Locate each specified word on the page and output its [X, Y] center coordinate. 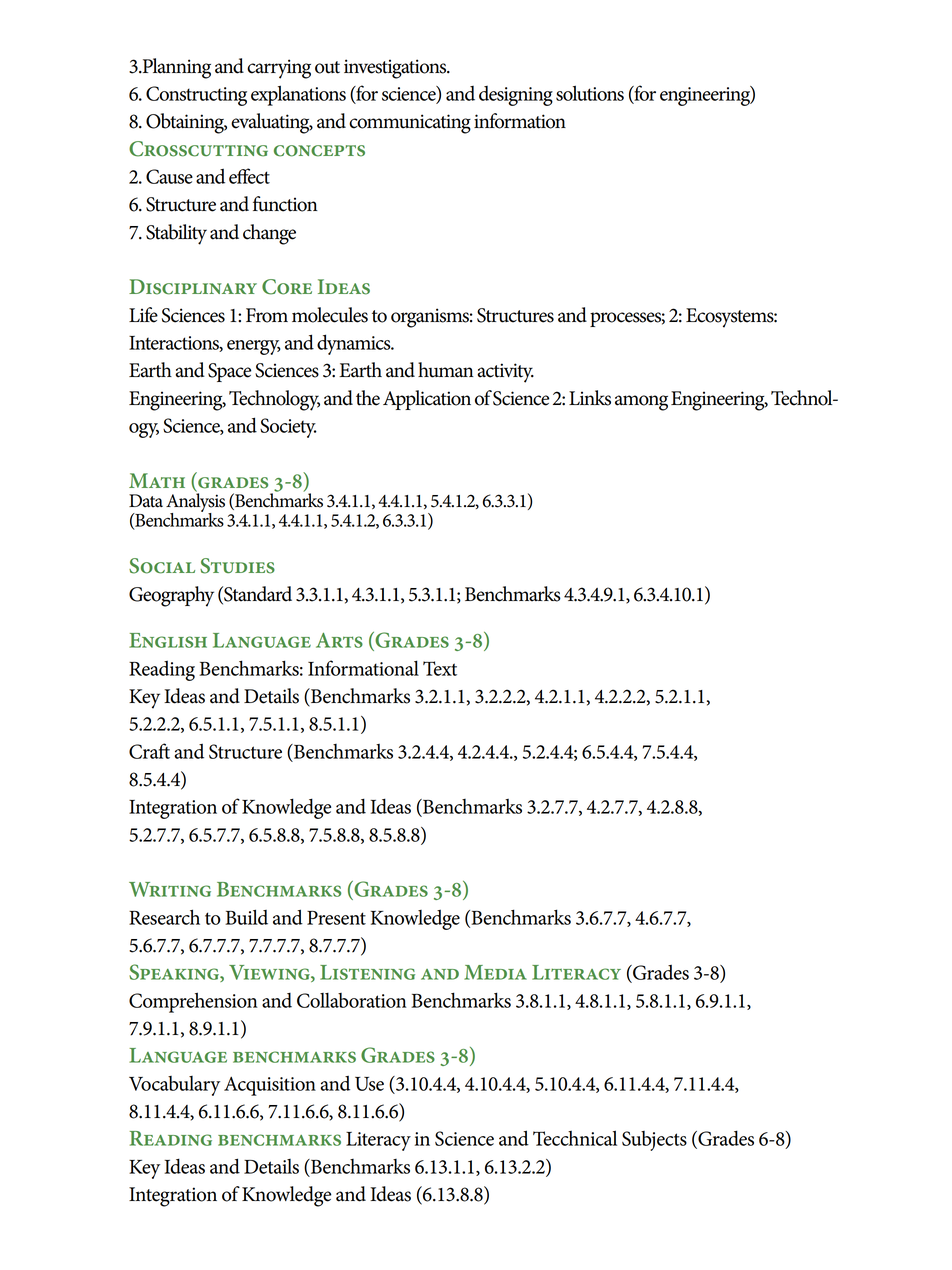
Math [157, 480]
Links [590, 398]
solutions [590, 93]
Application [427, 400]
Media [495, 972]
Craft [149, 751]
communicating [410, 124]
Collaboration [352, 1000]
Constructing [196, 96]
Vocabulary [174, 1086]
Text [440, 668]
